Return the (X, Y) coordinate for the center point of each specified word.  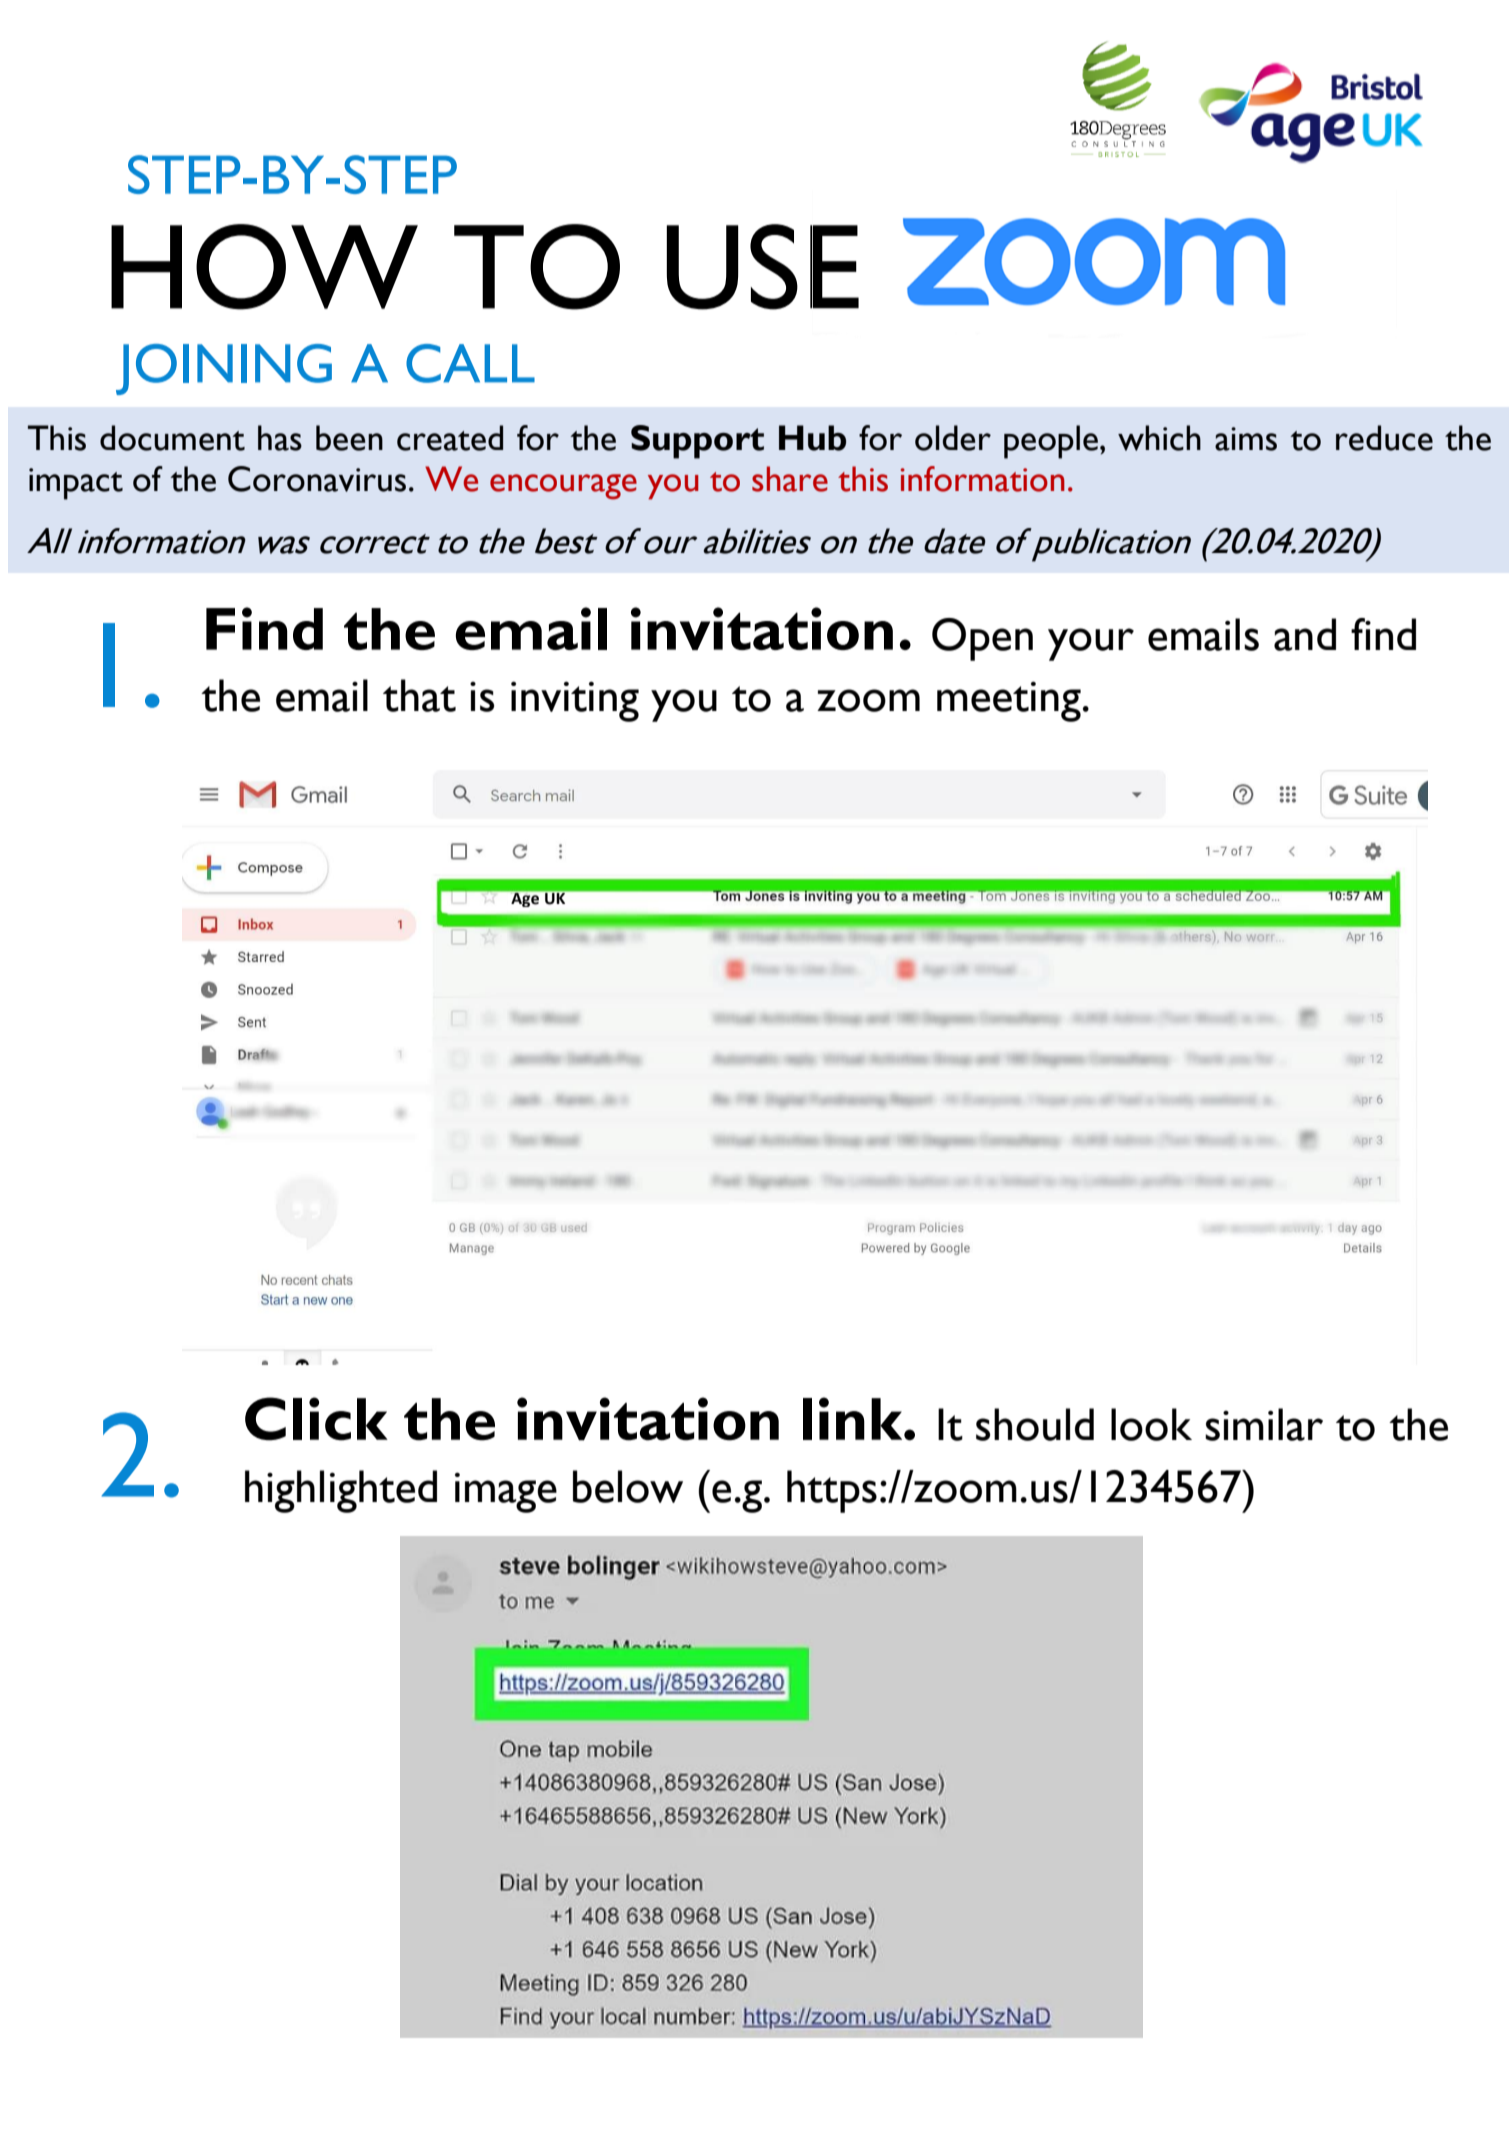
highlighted (341, 1491)
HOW (264, 267)
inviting (575, 701)
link (854, 1418)
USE (762, 267)
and (1305, 634)
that (419, 695)
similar (1264, 1424)
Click (316, 1419)
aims (1246, 439)
